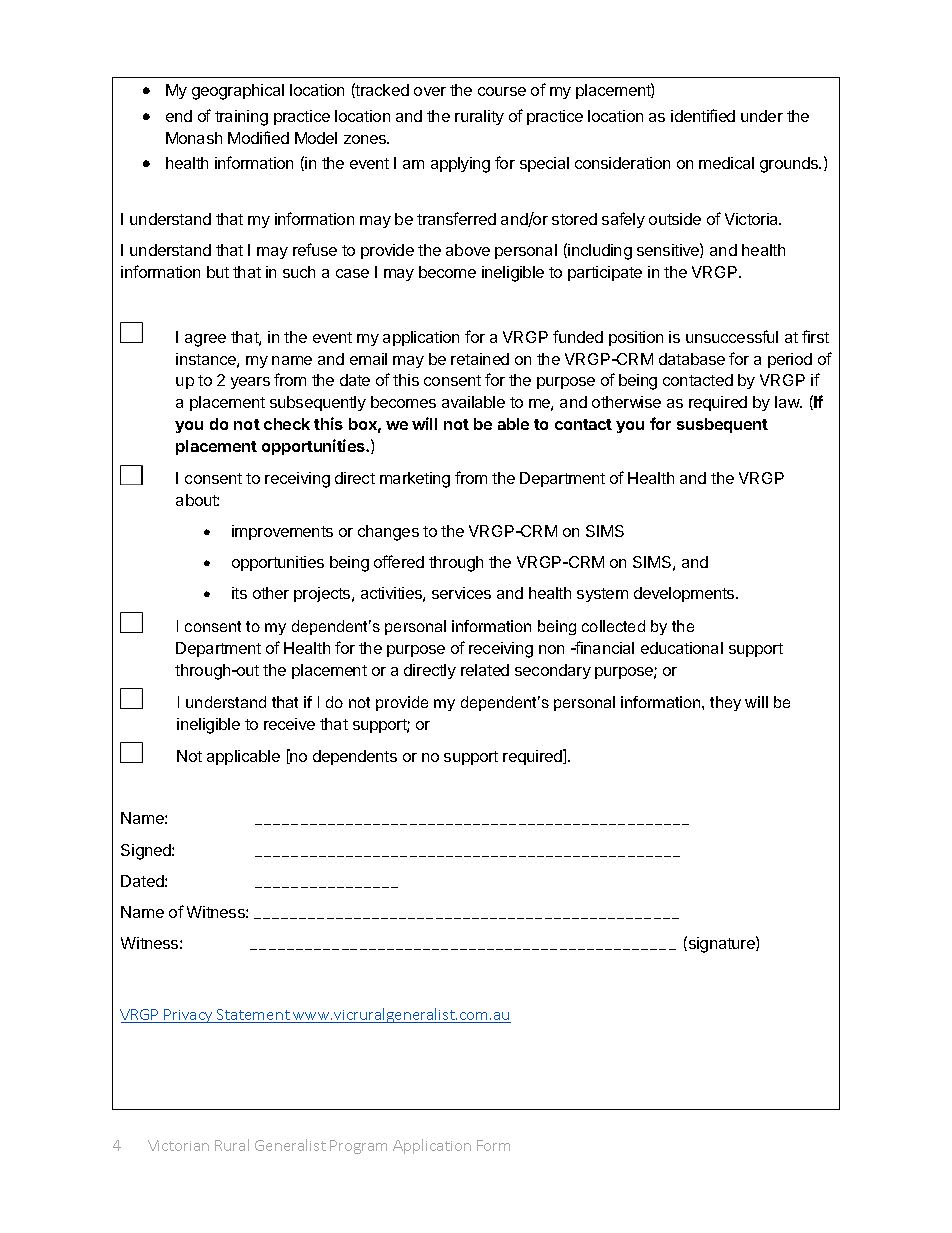 The width and height of the page is (952, 1233). What do you see at coordinates (685, 594) in the page?
I see `developments` at bounding box center [685, 594].
